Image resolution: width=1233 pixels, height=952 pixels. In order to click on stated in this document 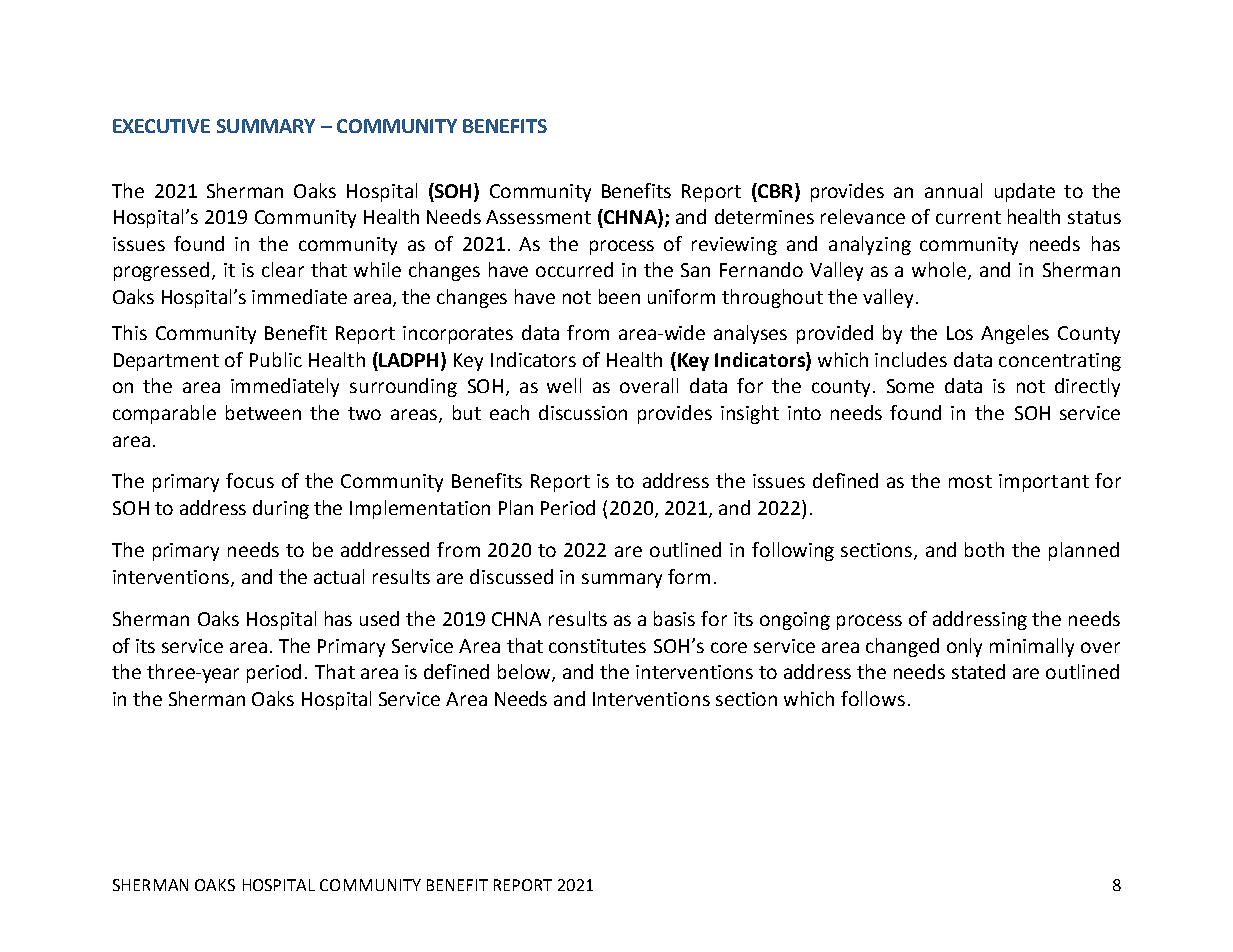, I will do `click(978, 671)`.
